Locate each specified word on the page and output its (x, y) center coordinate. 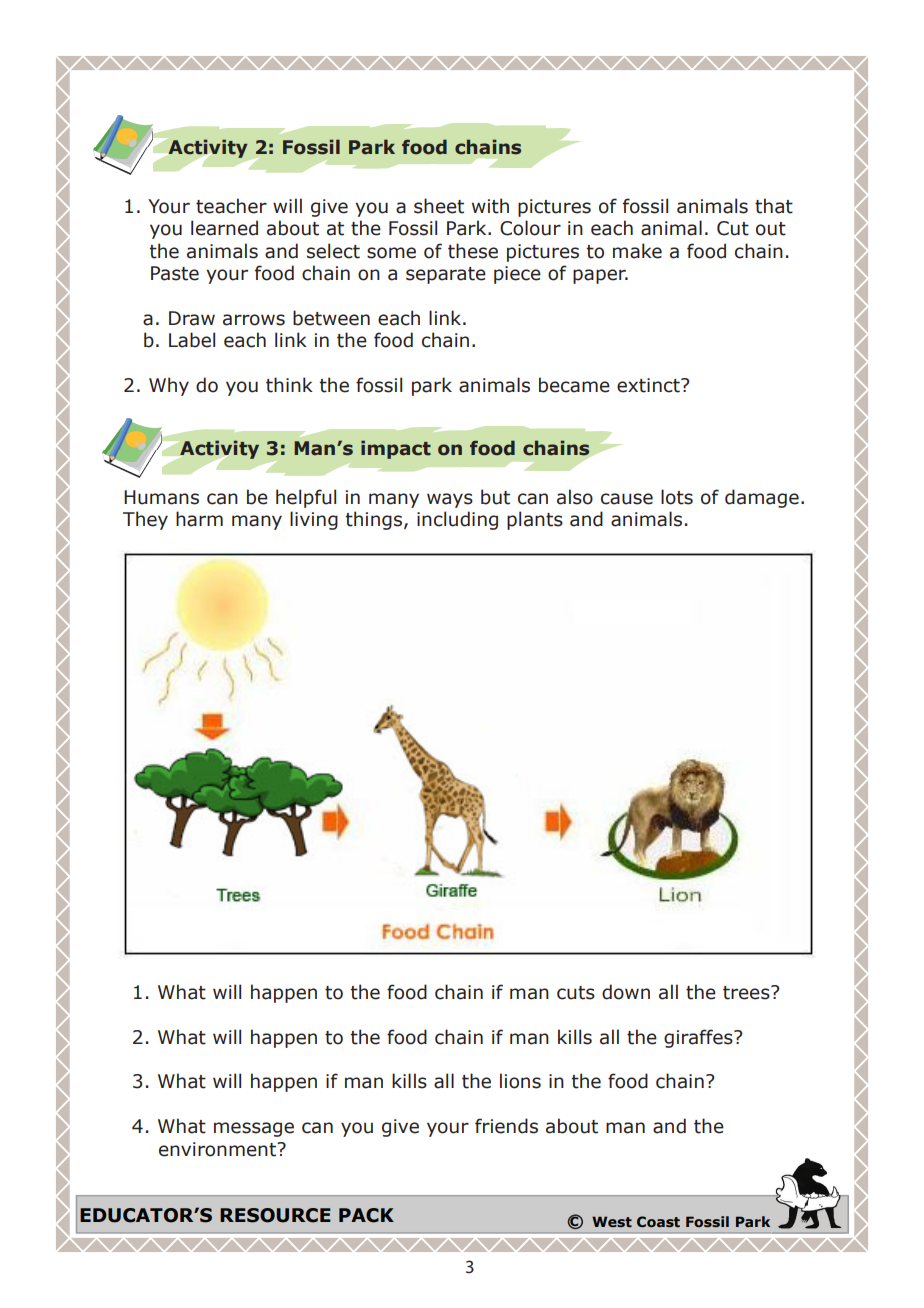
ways (450, 500)
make (637, 251)
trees (747, 992)
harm (199, 519)
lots (677, 497)
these (473, 251)
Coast (658, 1221)
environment (219, 1149)
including (457, 520)
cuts (576, 993)
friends (506, 1126)
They (145, 520)
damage (762, 498)
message (254, 1129)
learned (224, 228)
